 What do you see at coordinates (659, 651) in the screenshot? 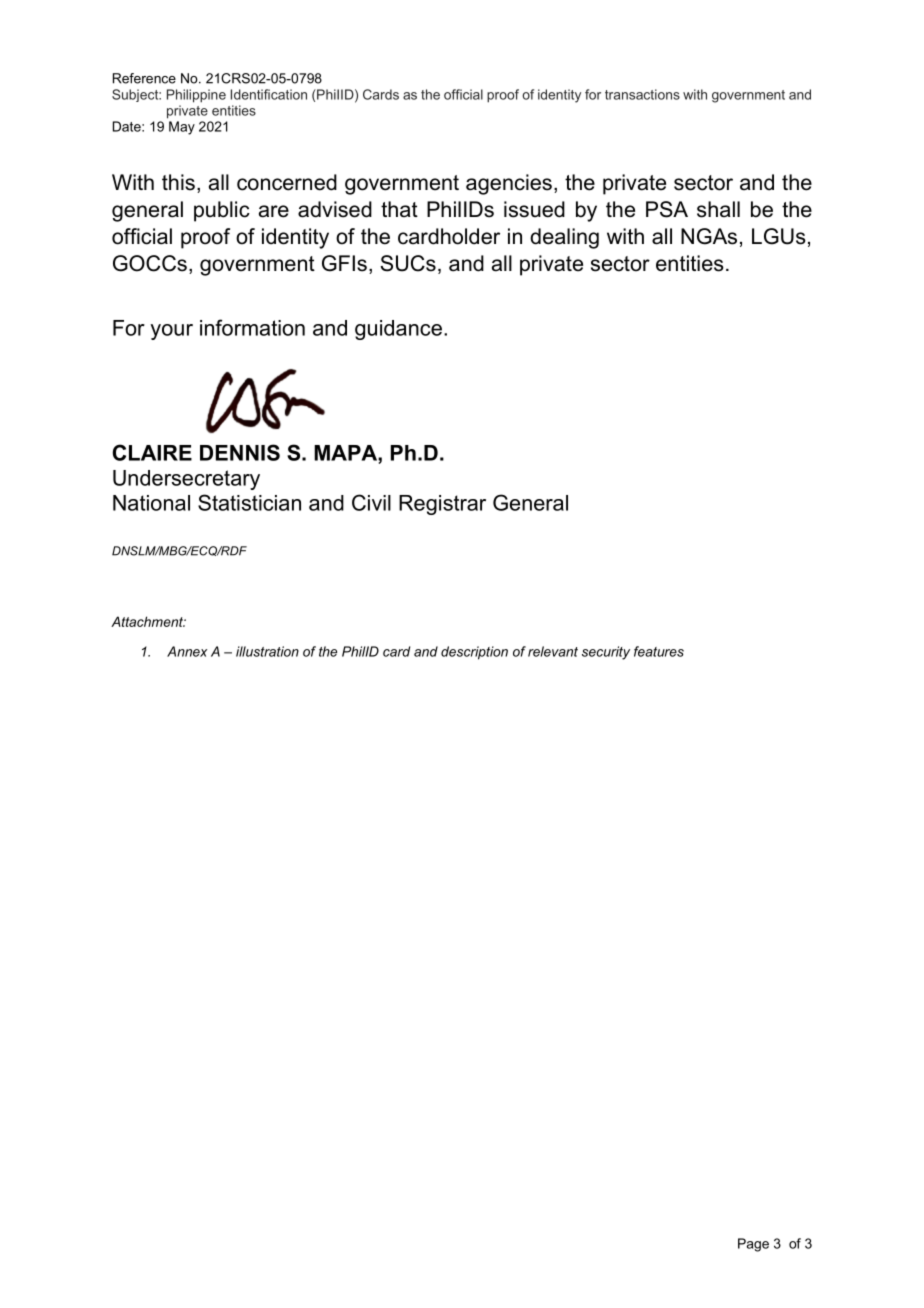
I see `features` at bounding box center [659, 651].
